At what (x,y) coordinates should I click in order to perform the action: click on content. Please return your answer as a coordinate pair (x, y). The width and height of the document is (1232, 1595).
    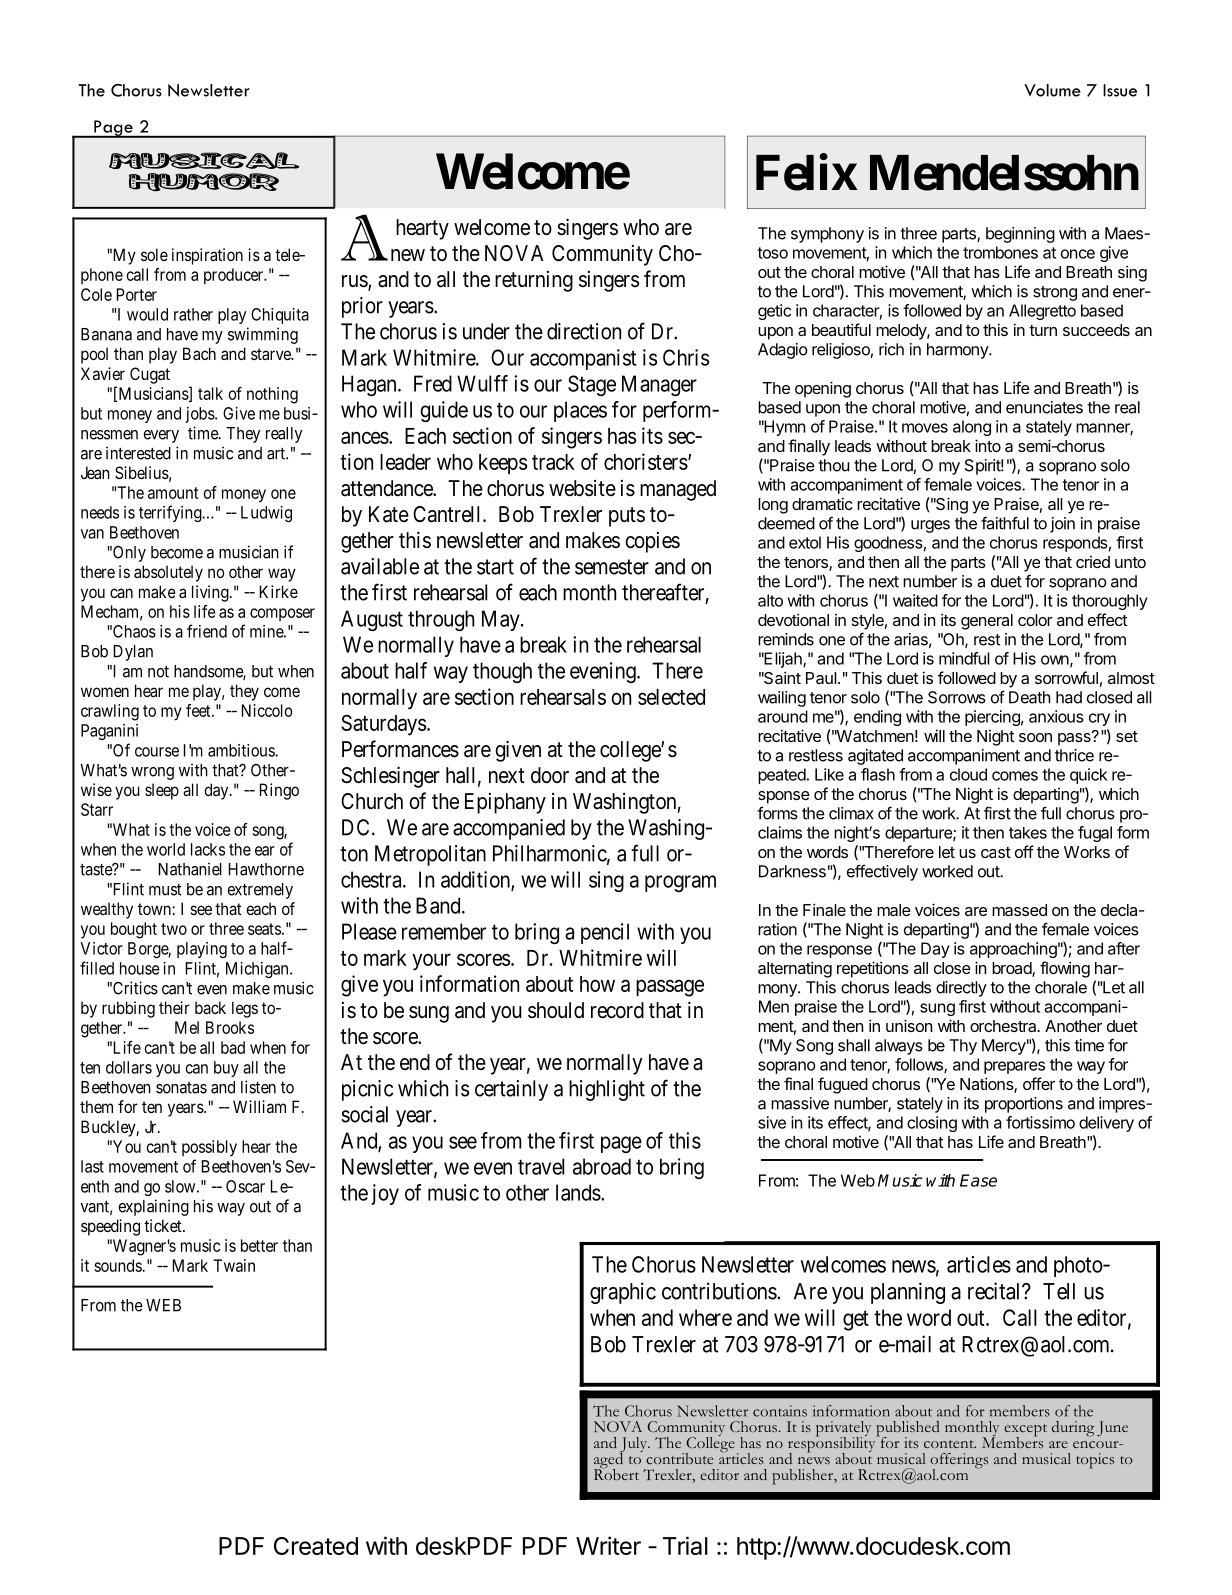
    Looking at the image, I should click on (950, 1444).
